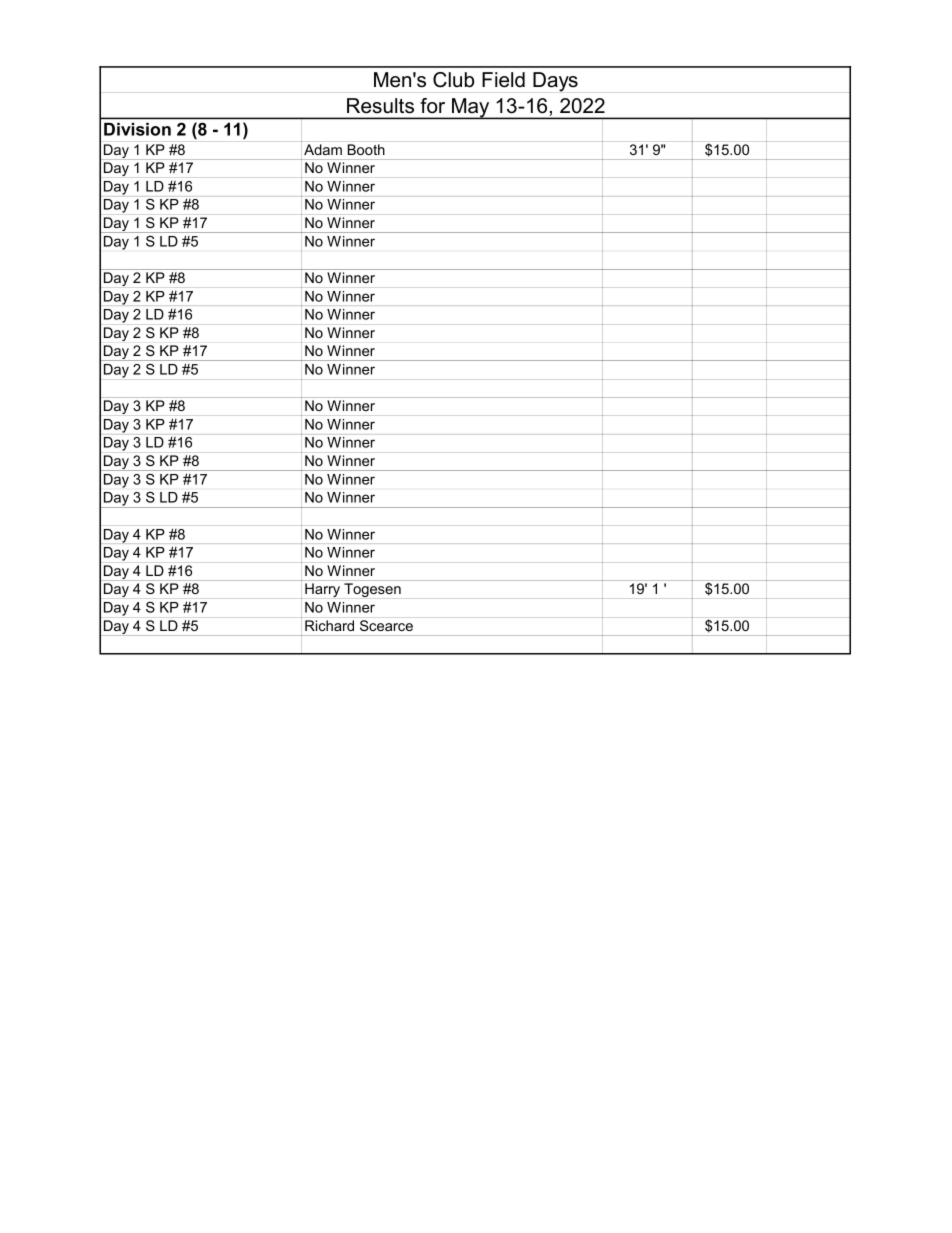  Describe the element at coordinates (503, 80) in the document. I see `Field` at that location.
